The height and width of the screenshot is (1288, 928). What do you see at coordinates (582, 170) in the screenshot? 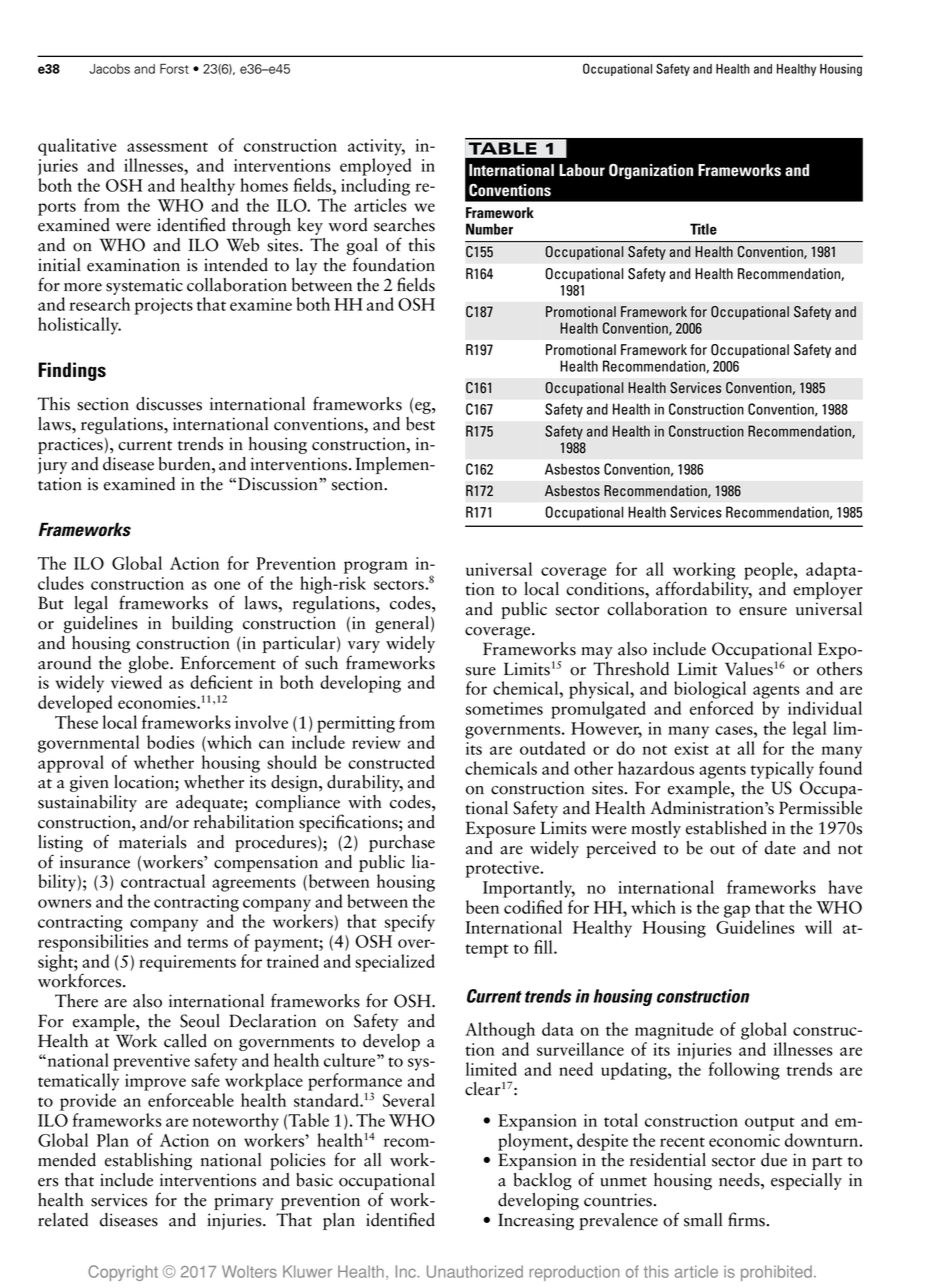
I see `Labour` at bounding box center [582, 170].
